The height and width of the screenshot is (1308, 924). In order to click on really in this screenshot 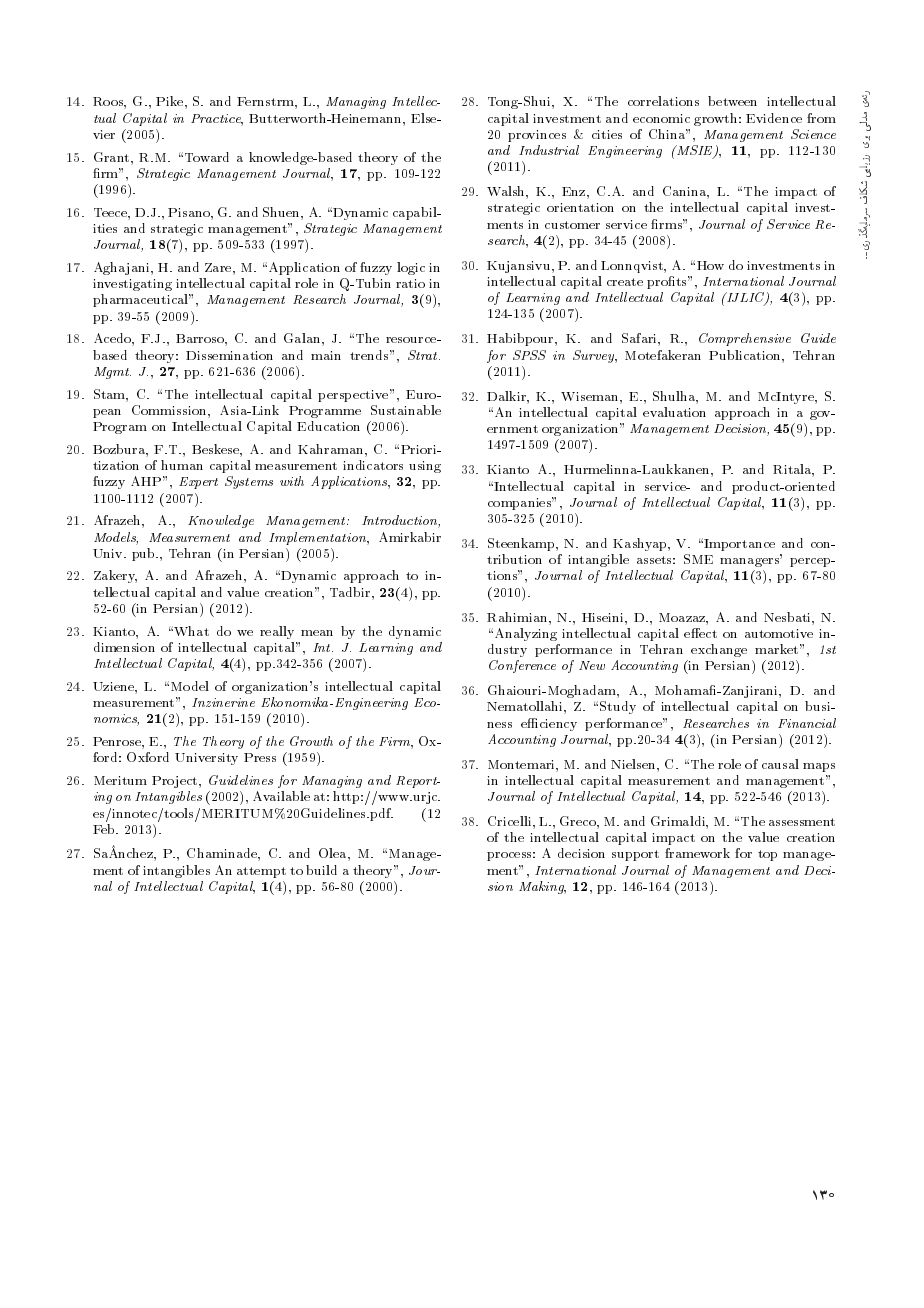, I will do `click(277, 632)`.
